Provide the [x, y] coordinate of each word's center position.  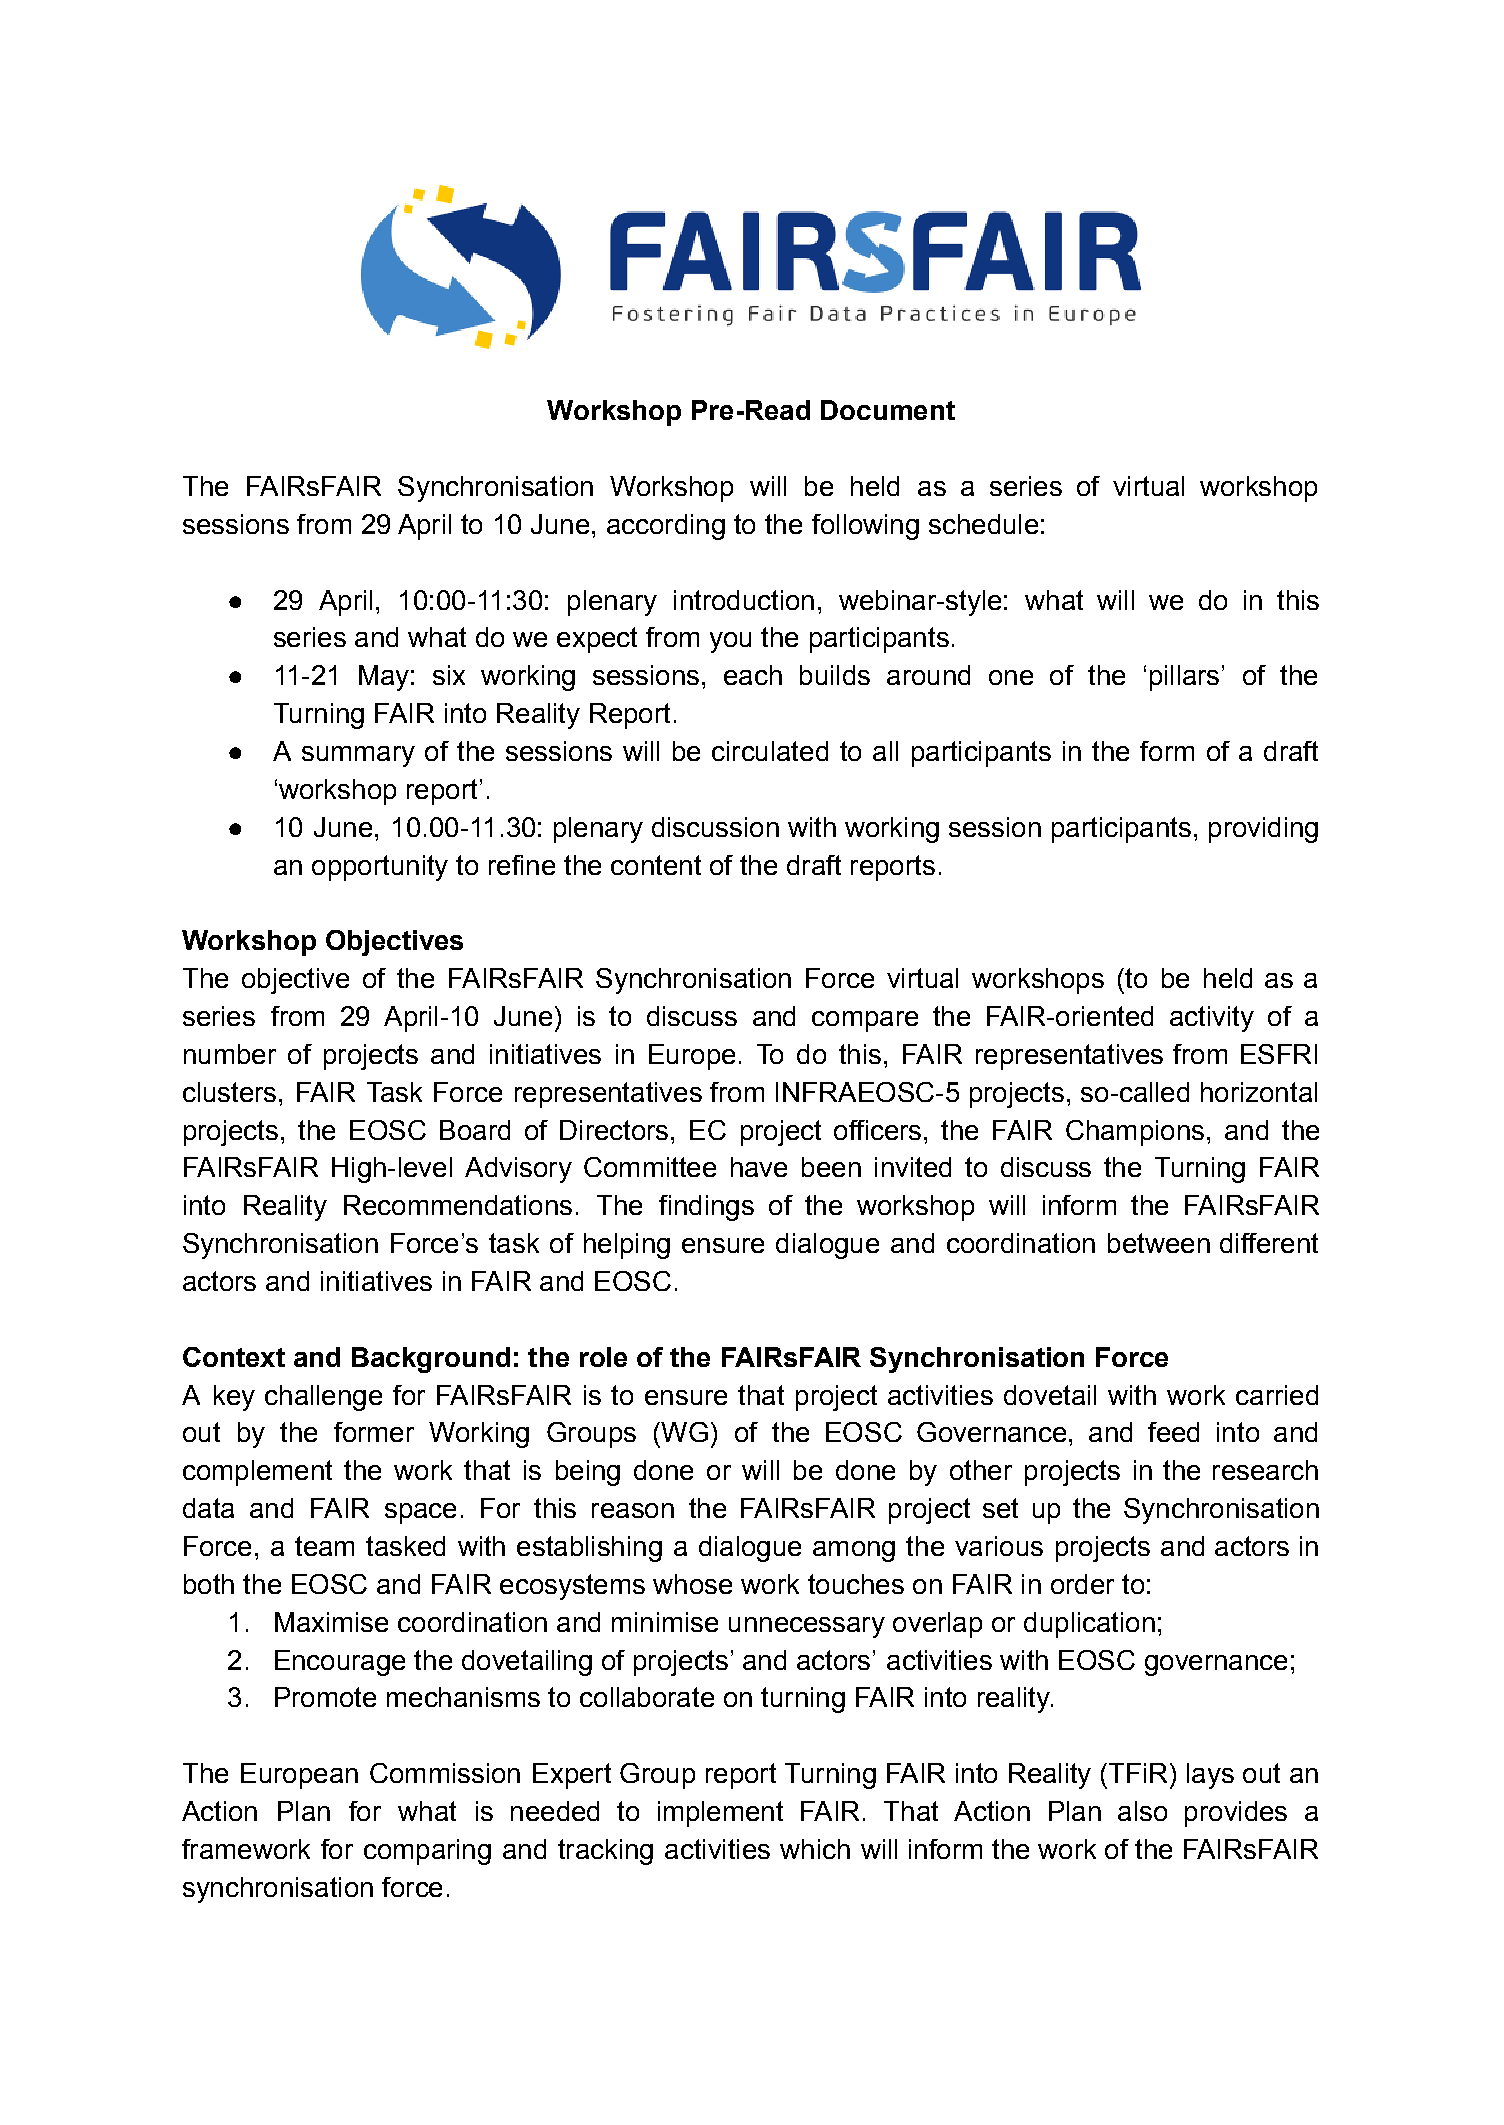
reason [633, 1510]
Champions [1135, 1133]
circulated [770, 751]
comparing [427, 1852]
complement [257, 1473]
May [384, 678]
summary [358, 756]
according [666, 527]
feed [1173, 1432]
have [759, 1167]
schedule [983, 524]
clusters [229, 1092]
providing [1263, 830]
